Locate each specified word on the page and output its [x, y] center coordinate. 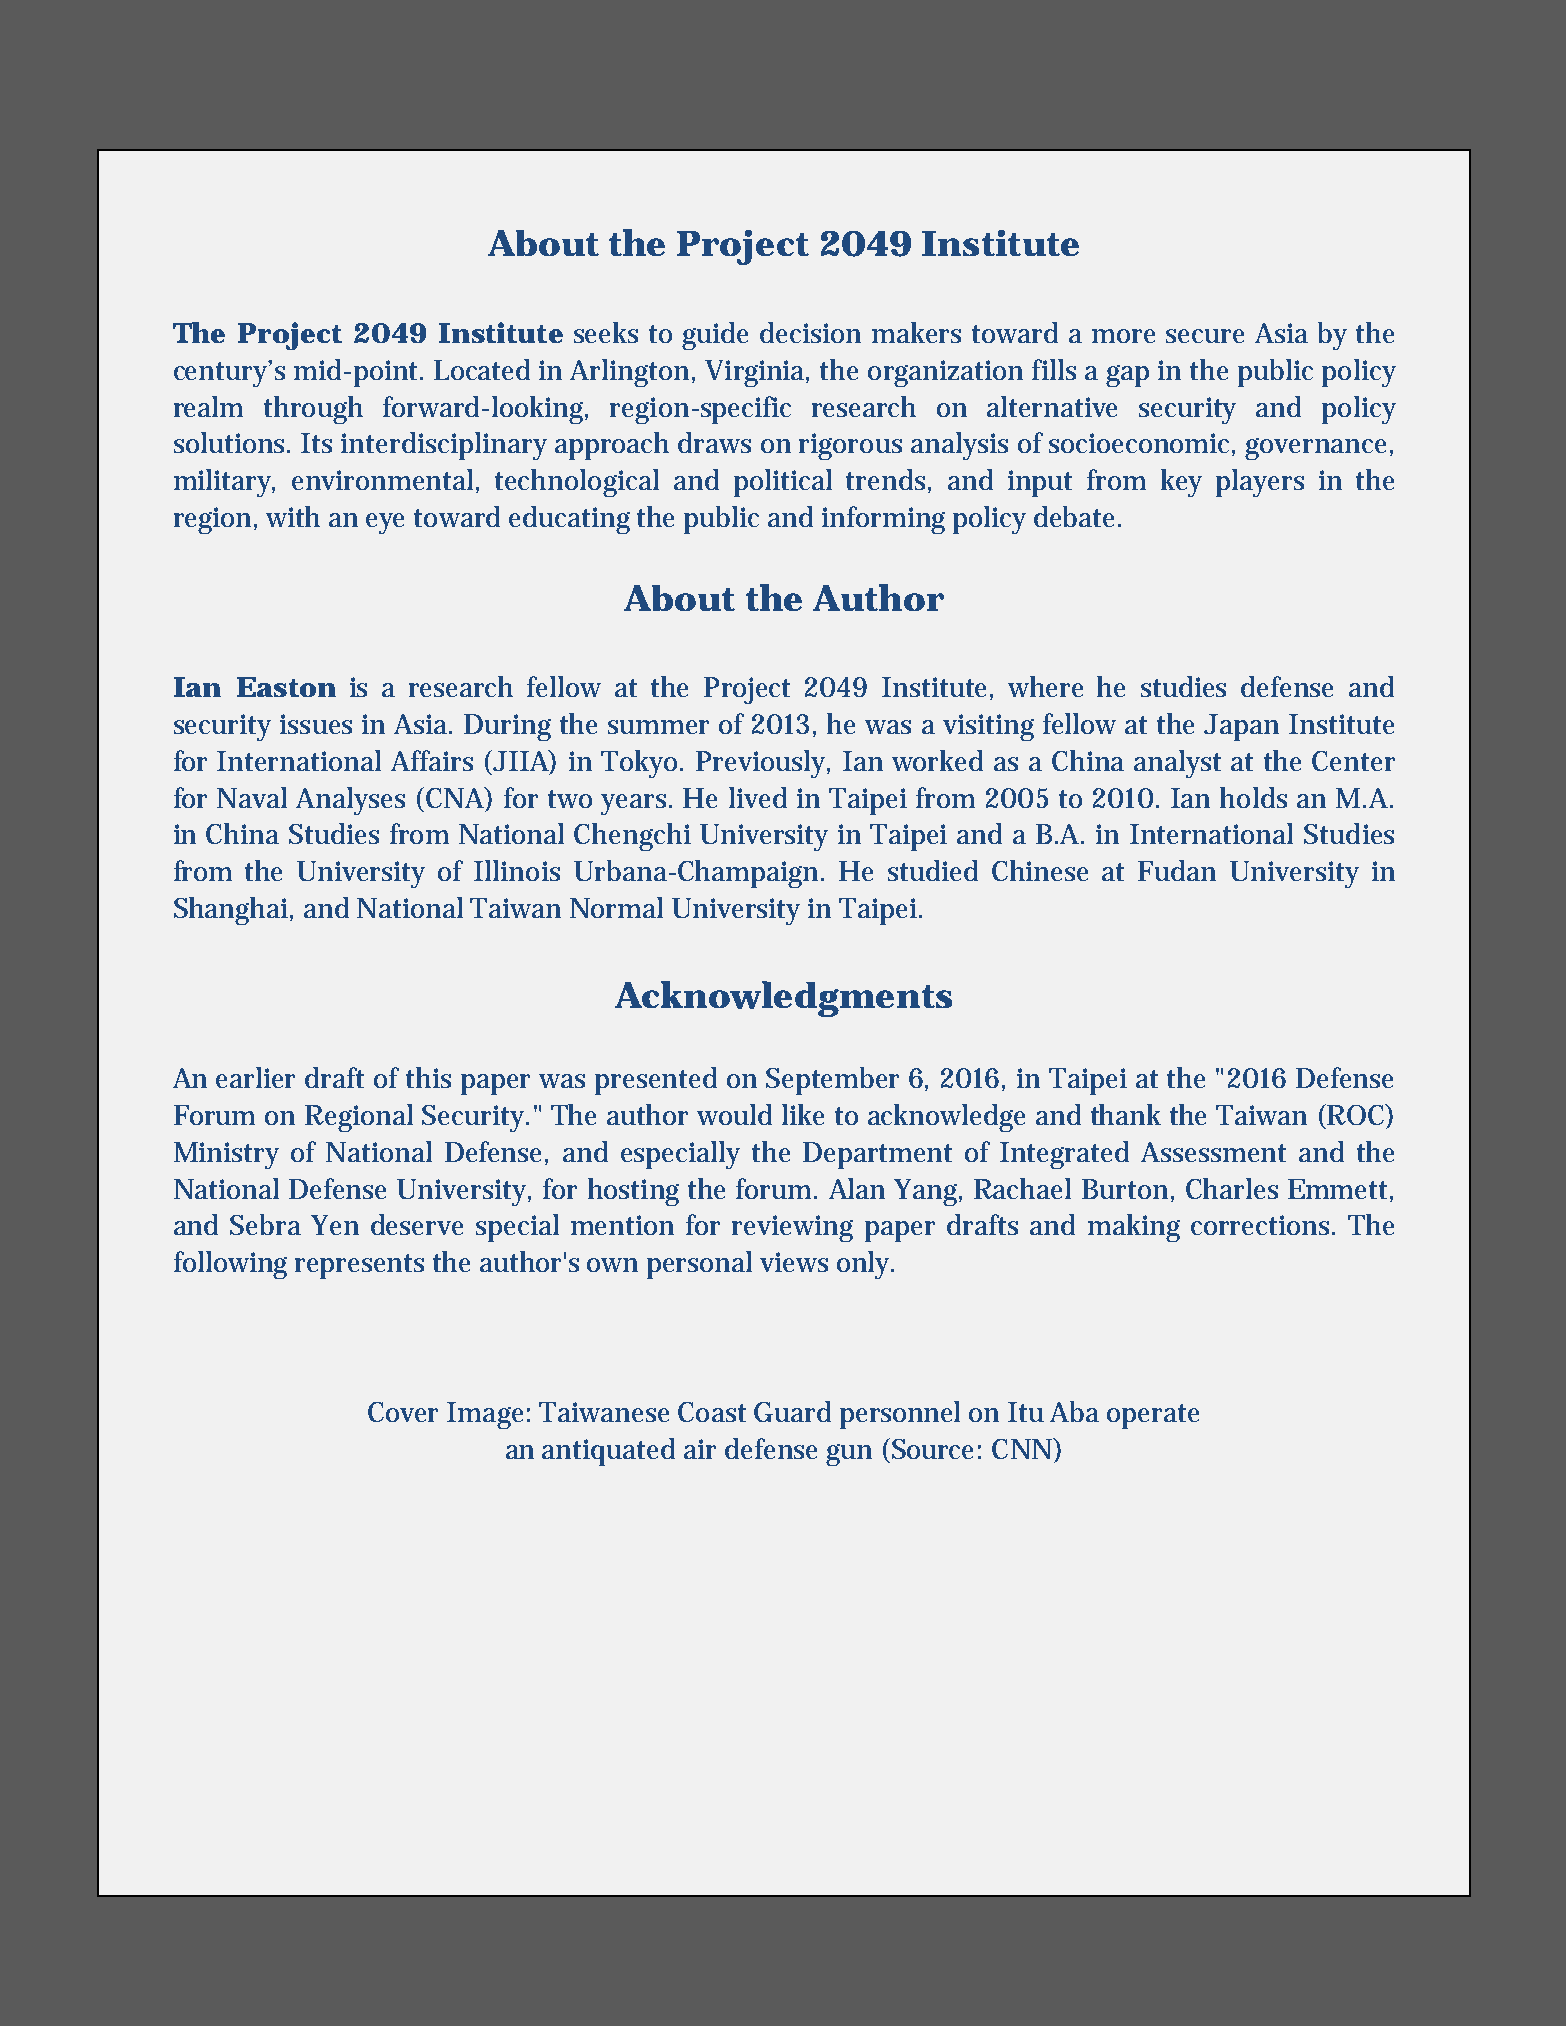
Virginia [757, 373]
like [803, 1114]
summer [658, 727]
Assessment [1213, 1152]
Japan [1241, 727]
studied [933, 870]
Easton [286, 687]
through [313, 410]
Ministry [226, 1155]
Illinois [517, 870]
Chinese [1040, 870]
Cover [403, 1412]
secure [1205, 336]
